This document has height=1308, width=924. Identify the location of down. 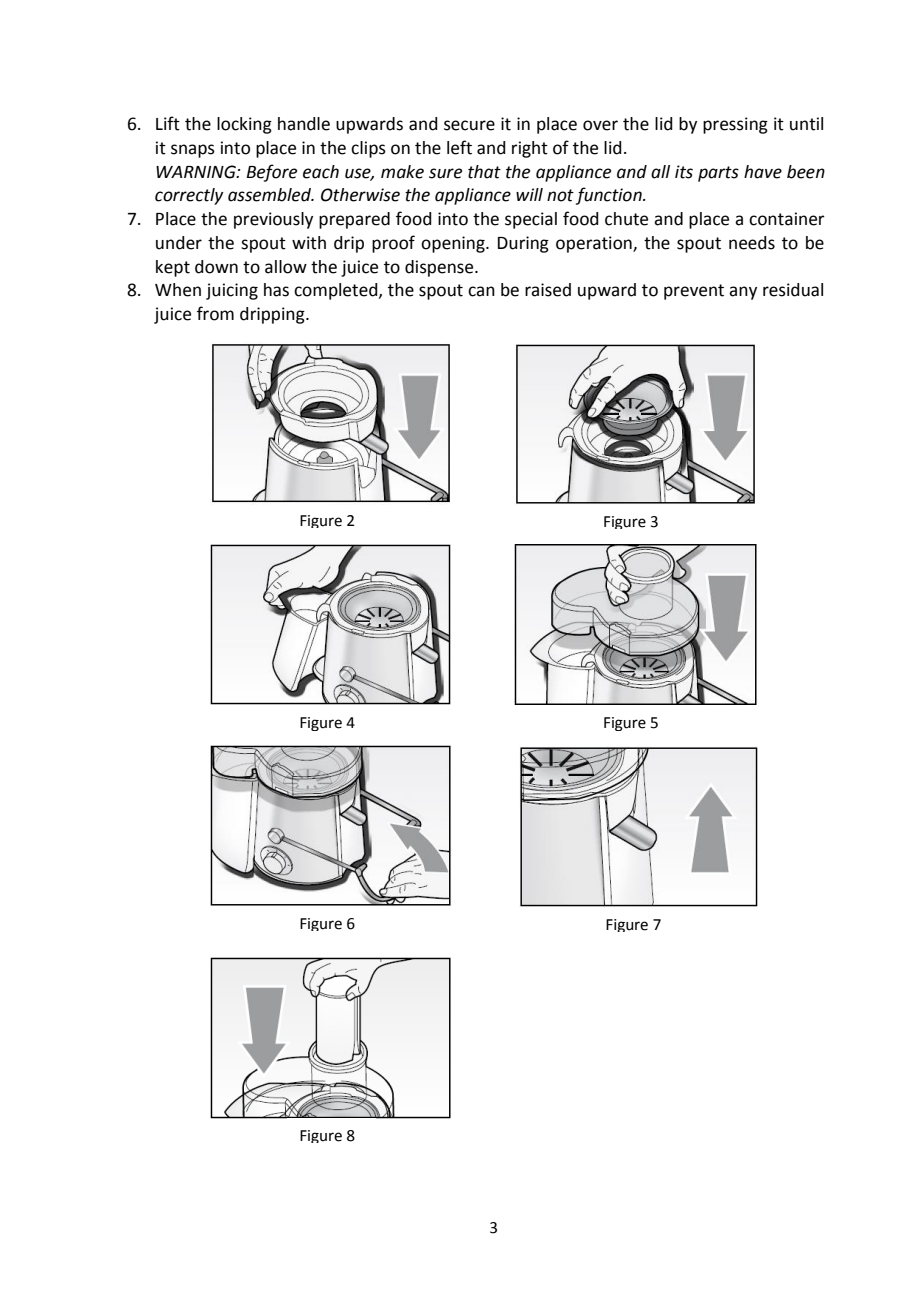
(216, 267).
